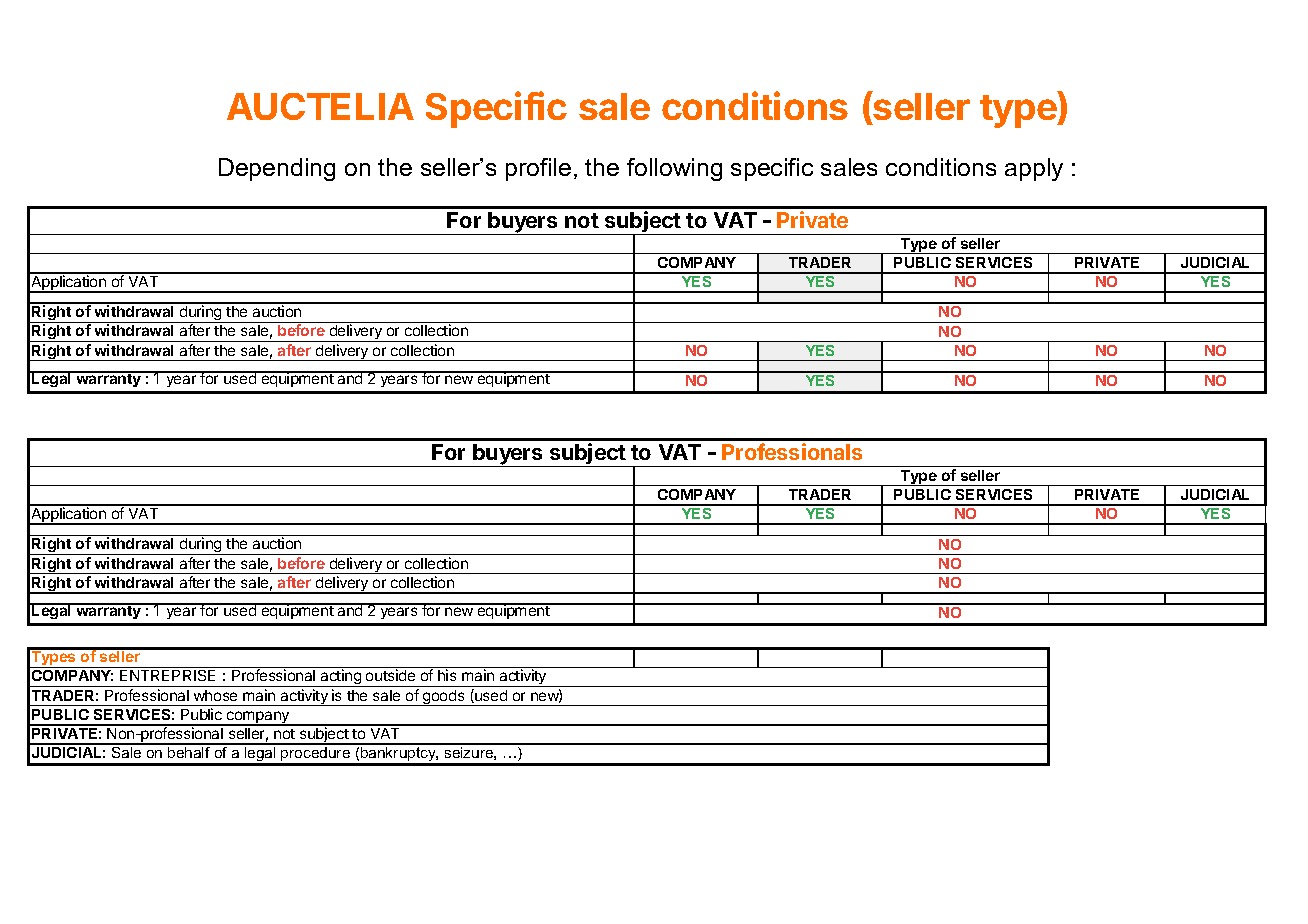 This page has width=1308, height=924. What do you see at coordinates (444, 698) in the page?
I see `goods` at bounding box center [444, 698].
